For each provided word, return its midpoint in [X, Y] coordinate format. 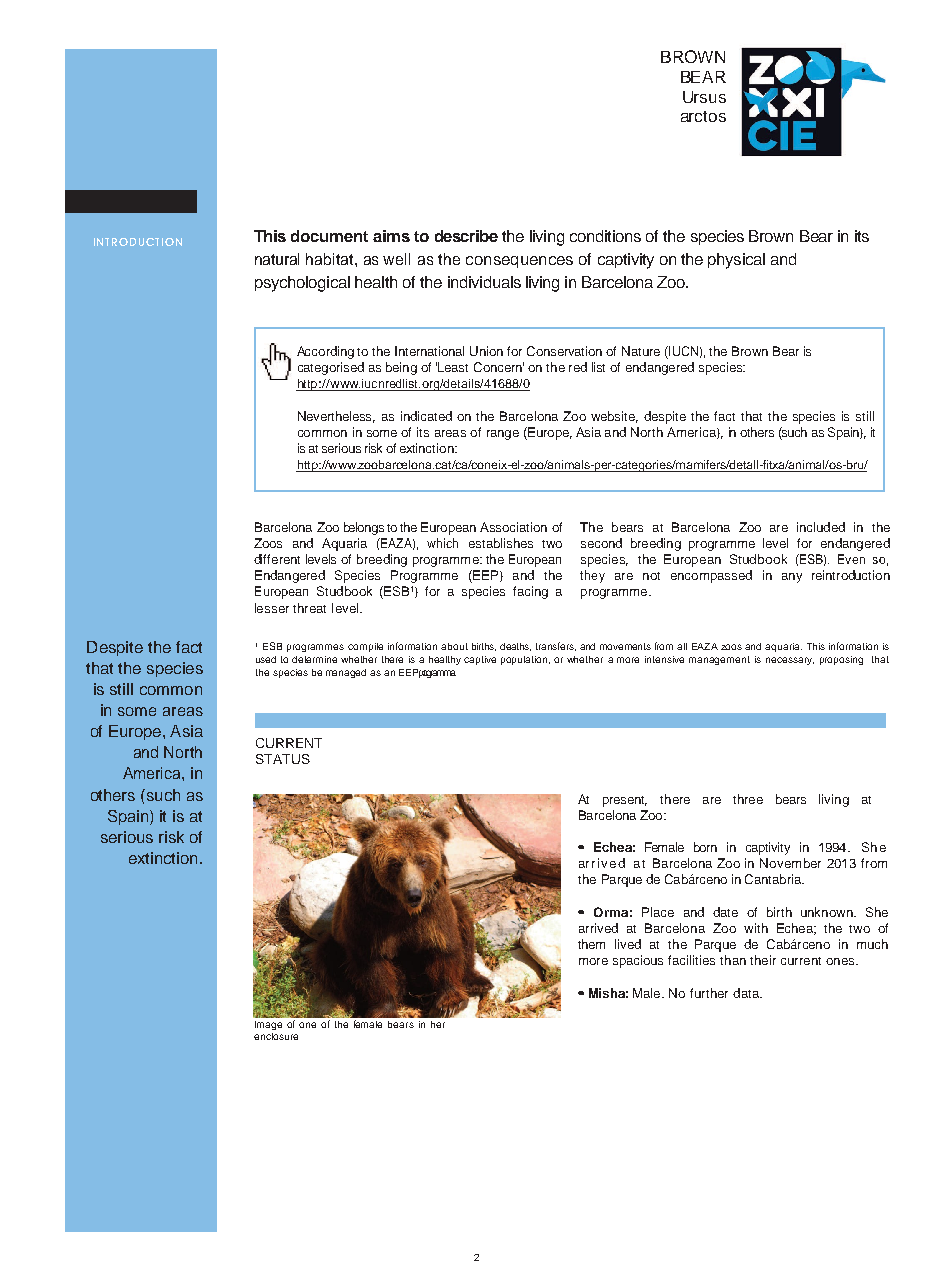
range [503, 435]
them [591, 944]
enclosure [276, 1036]
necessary [790, 661]
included [821, 527]
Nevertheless [336, 417]
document [329, 236]
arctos [703, 116]
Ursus [704, 97]
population [525, 660]
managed [346, 673]
